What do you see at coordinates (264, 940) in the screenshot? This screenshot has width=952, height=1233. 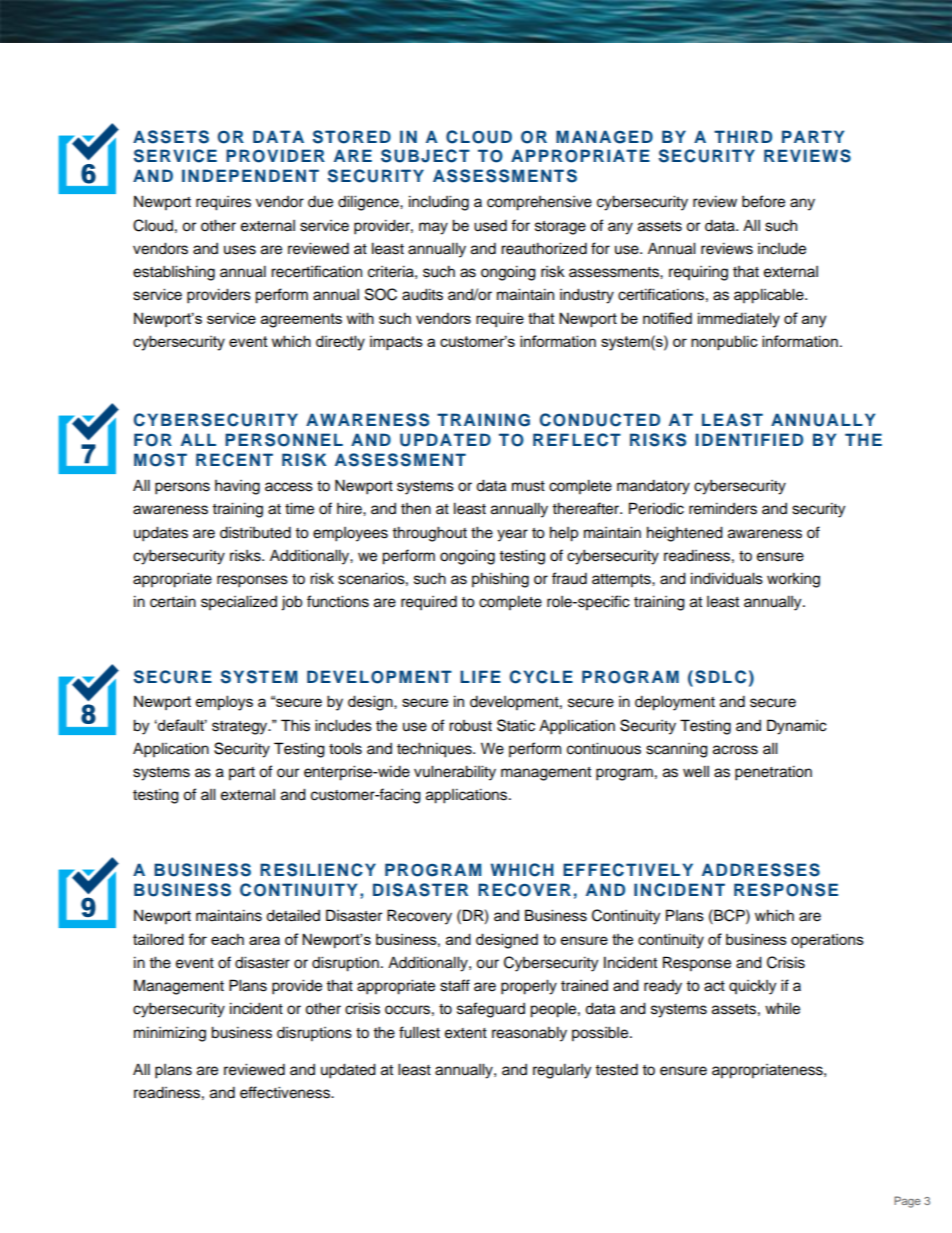 I see `area` at bounding box center [264, 940].
